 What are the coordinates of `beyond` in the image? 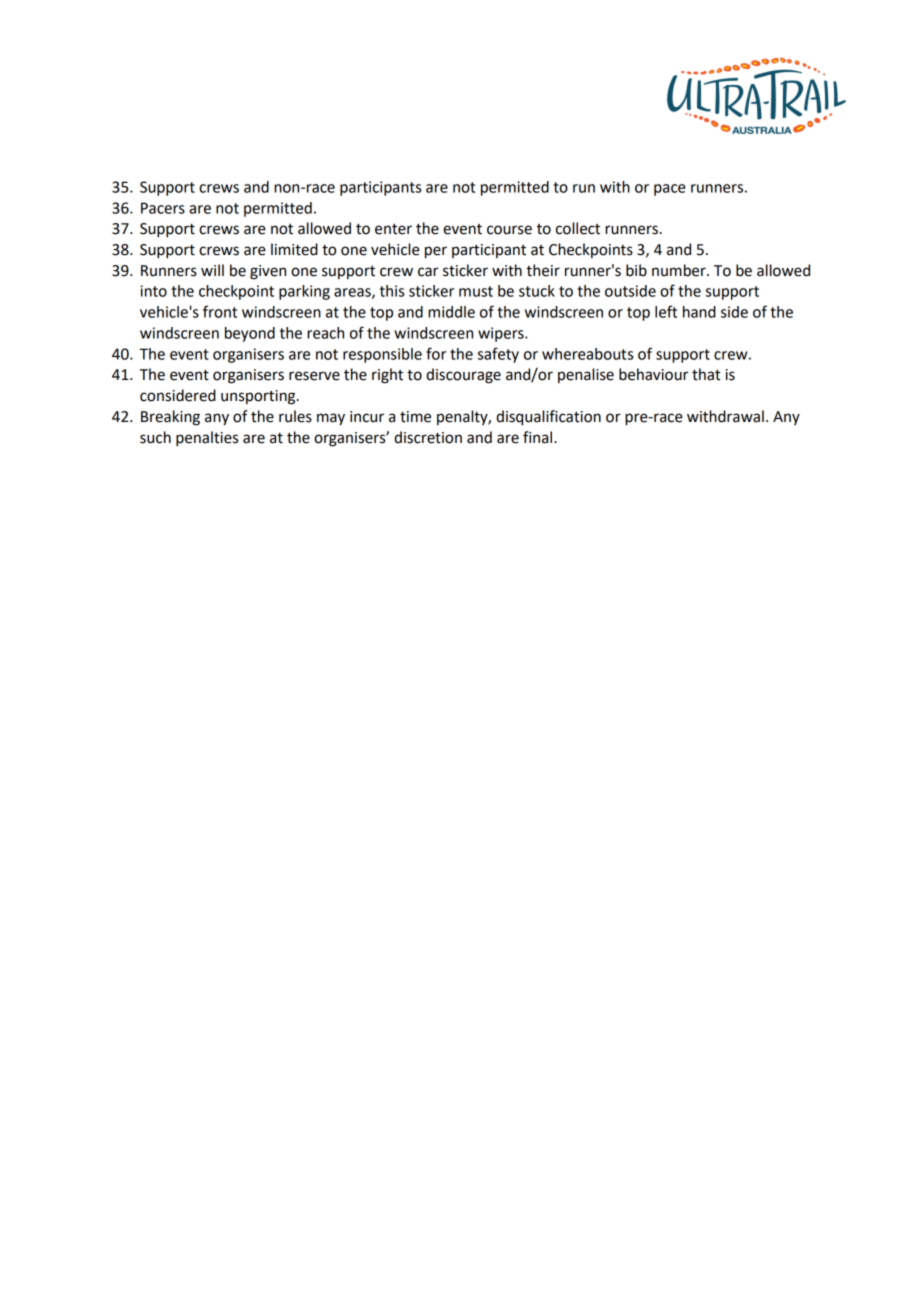 It's located at (250, 334).
